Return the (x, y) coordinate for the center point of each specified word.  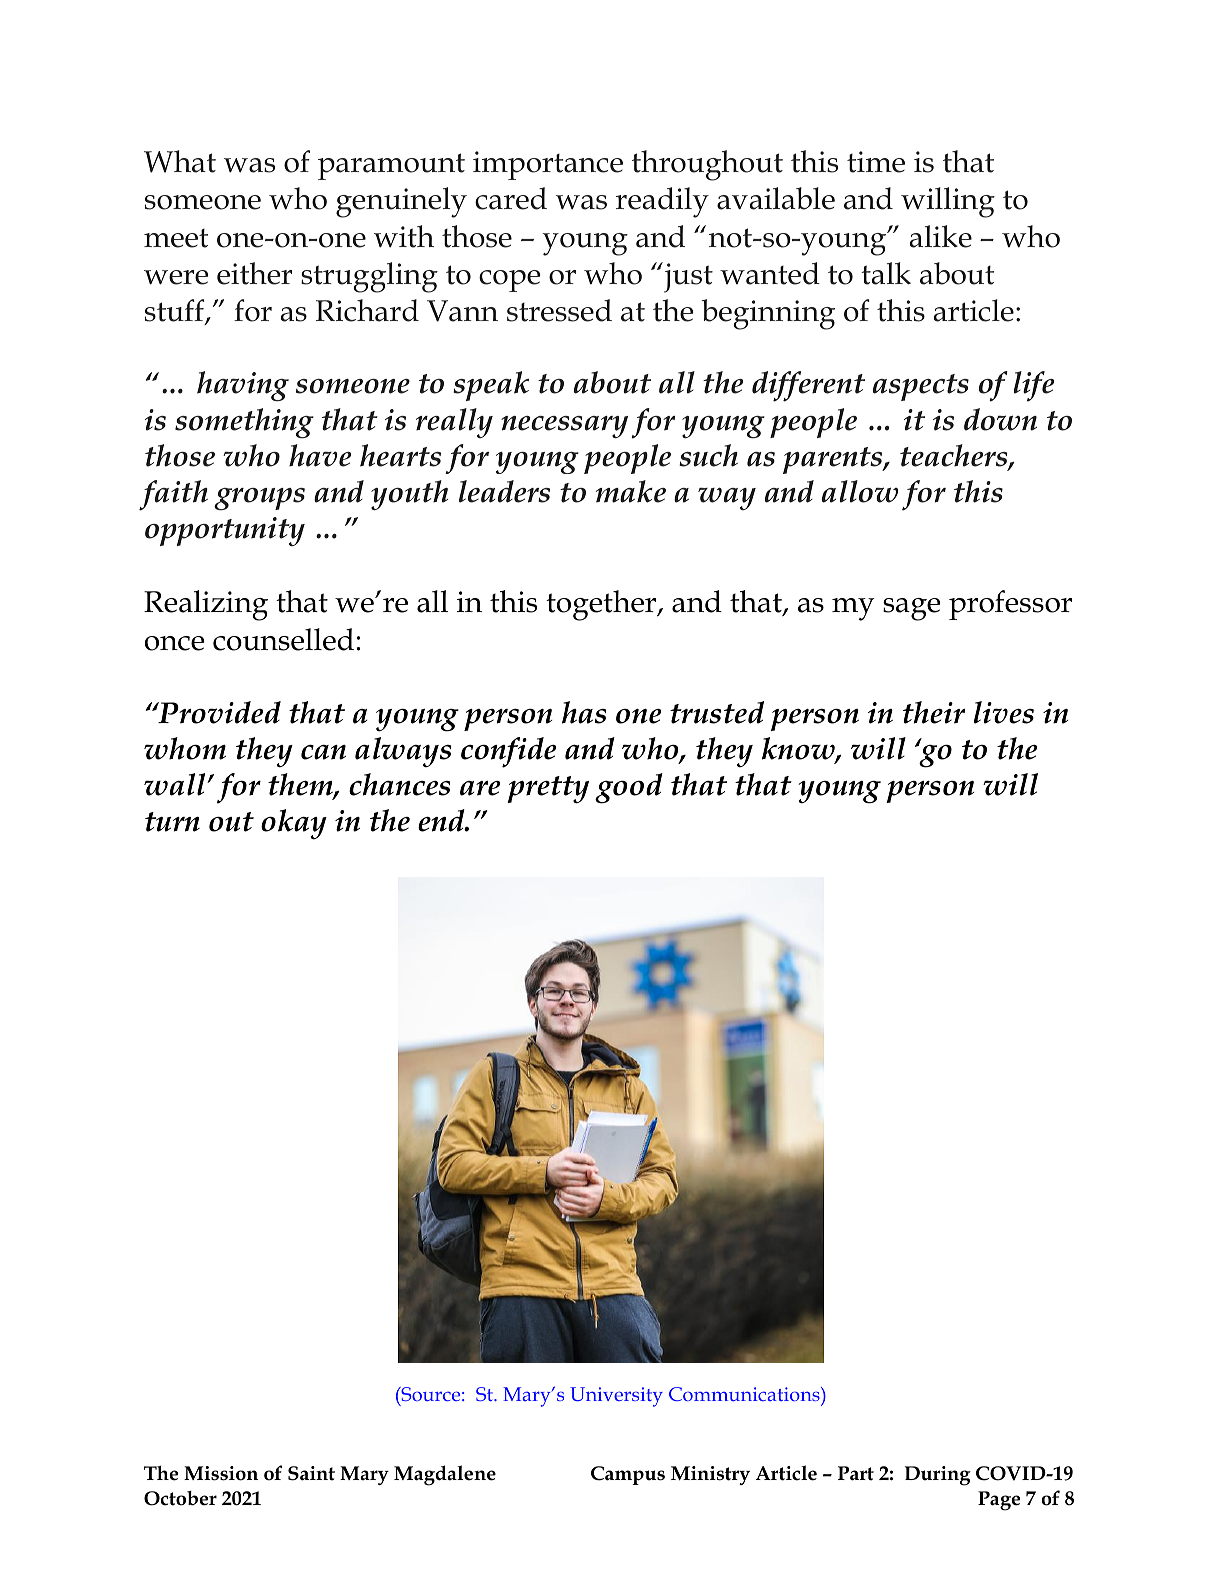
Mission (221, 1473)
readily (662, 202)
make (631, 491)
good (629, 788)
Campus (628, 1475)
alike (941, 236)
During (938, 1476)
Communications (745, 1394)
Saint (311, 1473)
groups (259, 499)
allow (860, 491)
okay (294, 824)
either (254, 273)
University (616, 1397)
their (934, 712)
